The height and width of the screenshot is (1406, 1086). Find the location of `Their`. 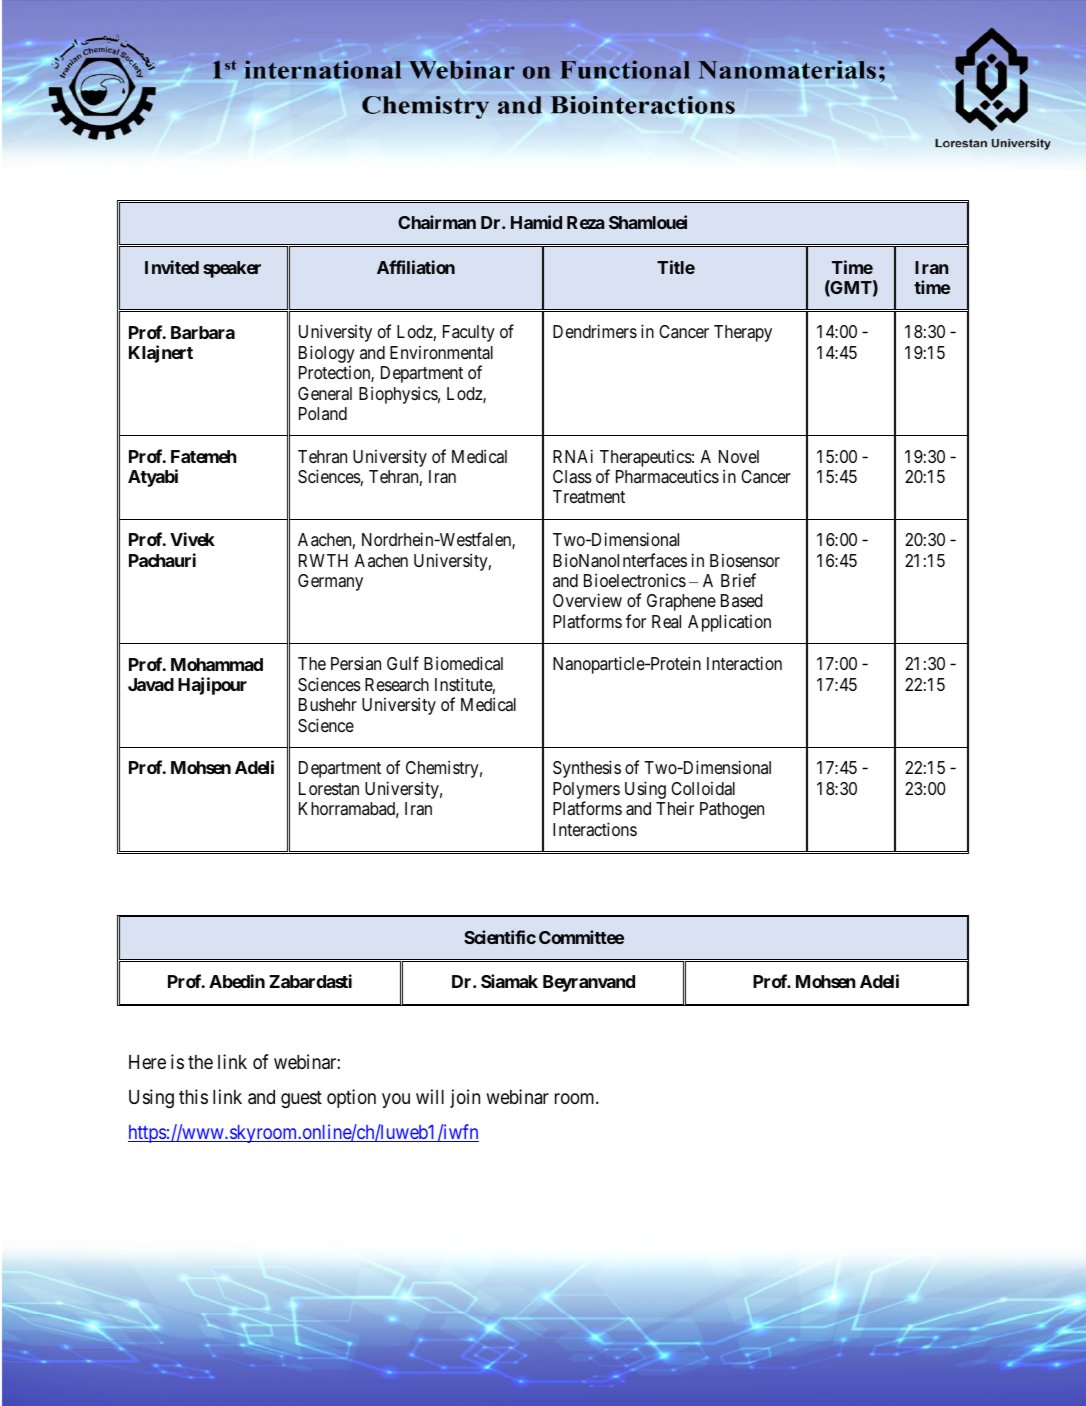

Their is located at coordinates (675, 808).
